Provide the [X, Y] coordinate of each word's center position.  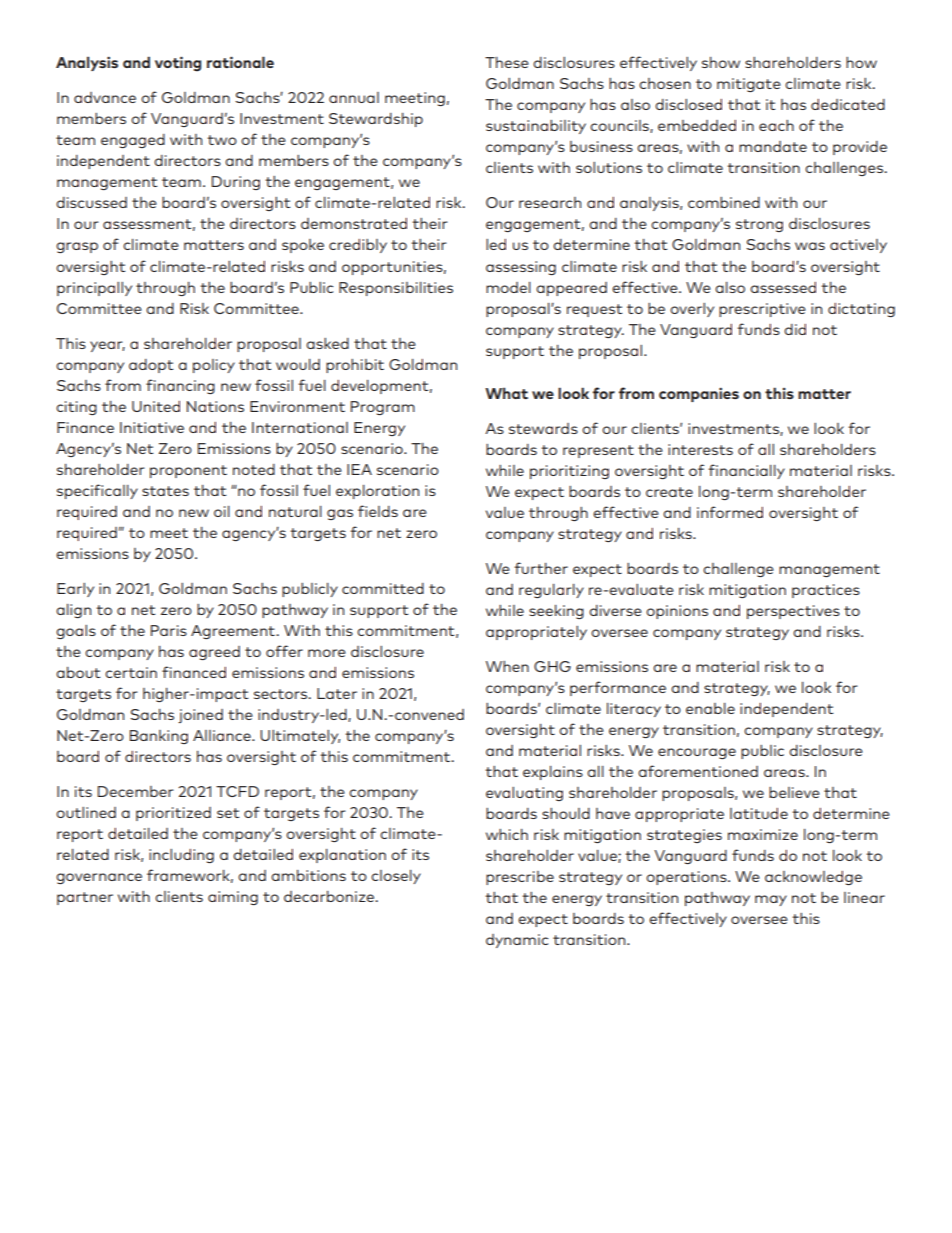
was [810, 246]
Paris [169, 630]
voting [178, 64]
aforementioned [698, 771]
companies [699, 394]
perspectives [793, 612]
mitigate [749, 85]
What [506, 393]
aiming [233, 898]
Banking [159, 737]
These [507, 62]
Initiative [152, 427]
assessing [521, 268]
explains [553, 773]
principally [94, 289]
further [541, 568]
